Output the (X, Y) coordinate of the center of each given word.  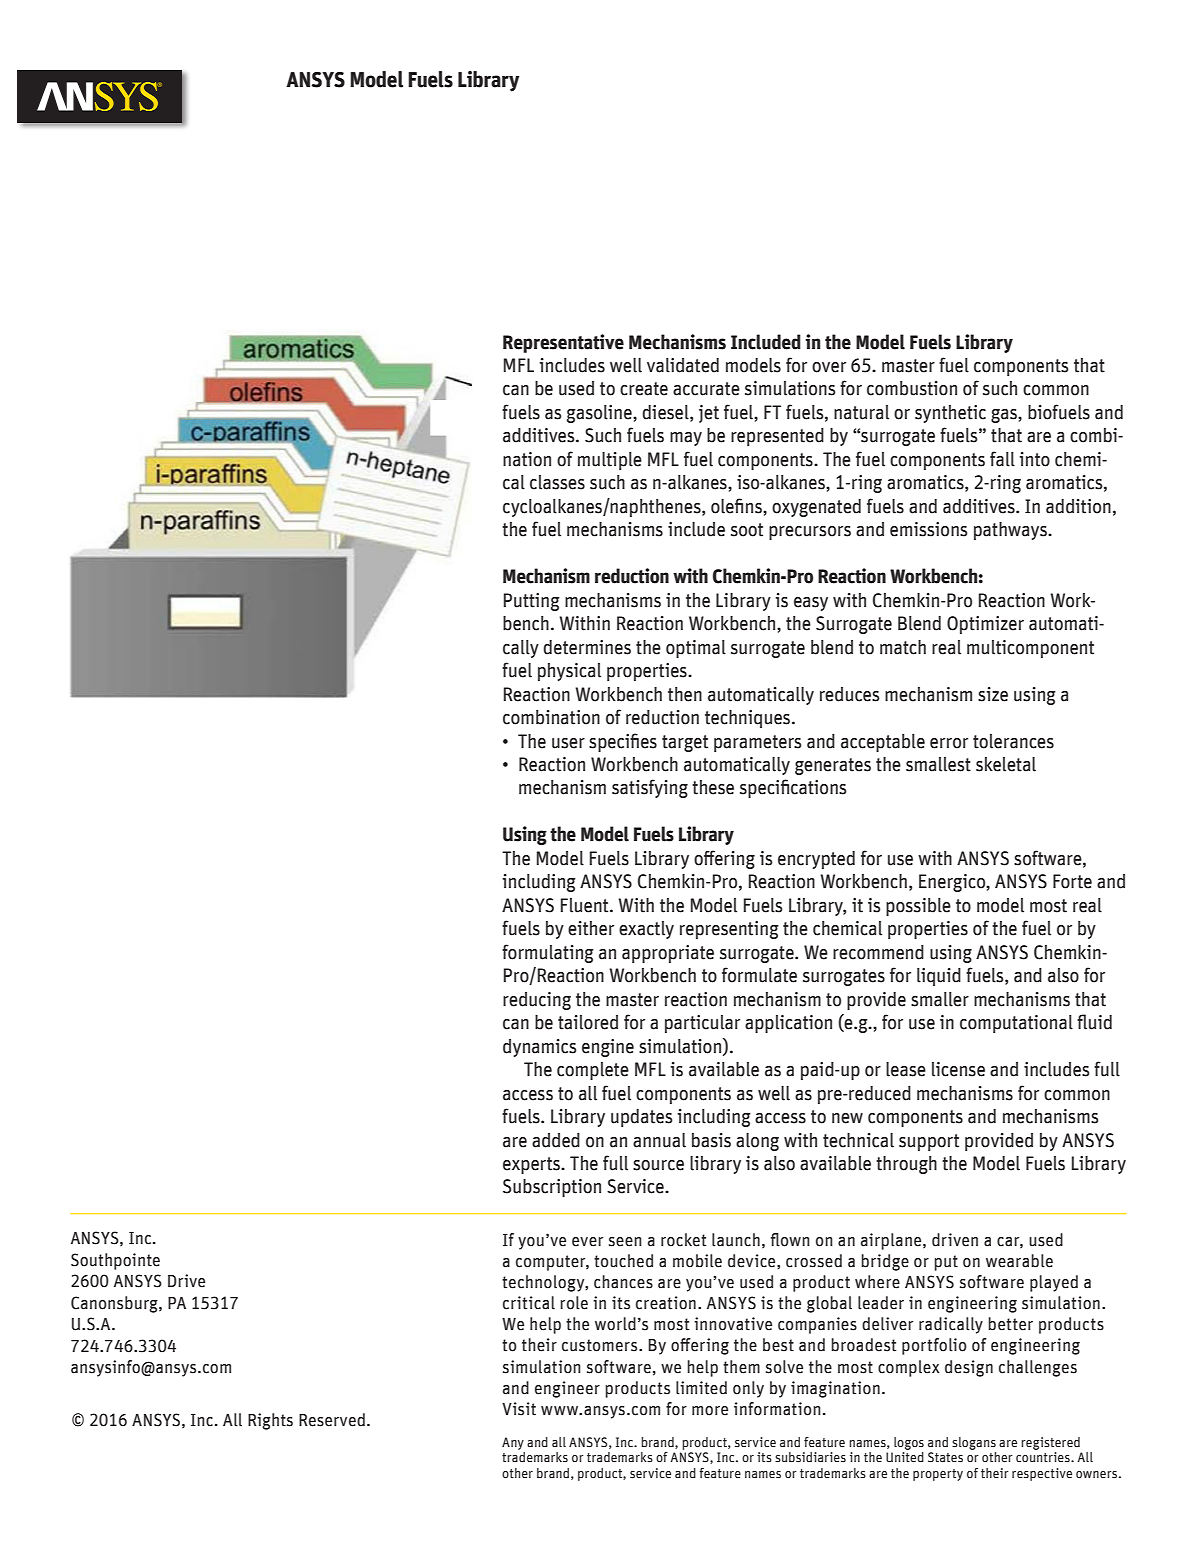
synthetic (950, 414)
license (958, 1069)
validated (683, 365)
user (568, 743)
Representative (563, 343)
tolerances (1013, 741)
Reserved (332, 1420)
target (685, 743)
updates (641, 1118)
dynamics (539, 1048)
